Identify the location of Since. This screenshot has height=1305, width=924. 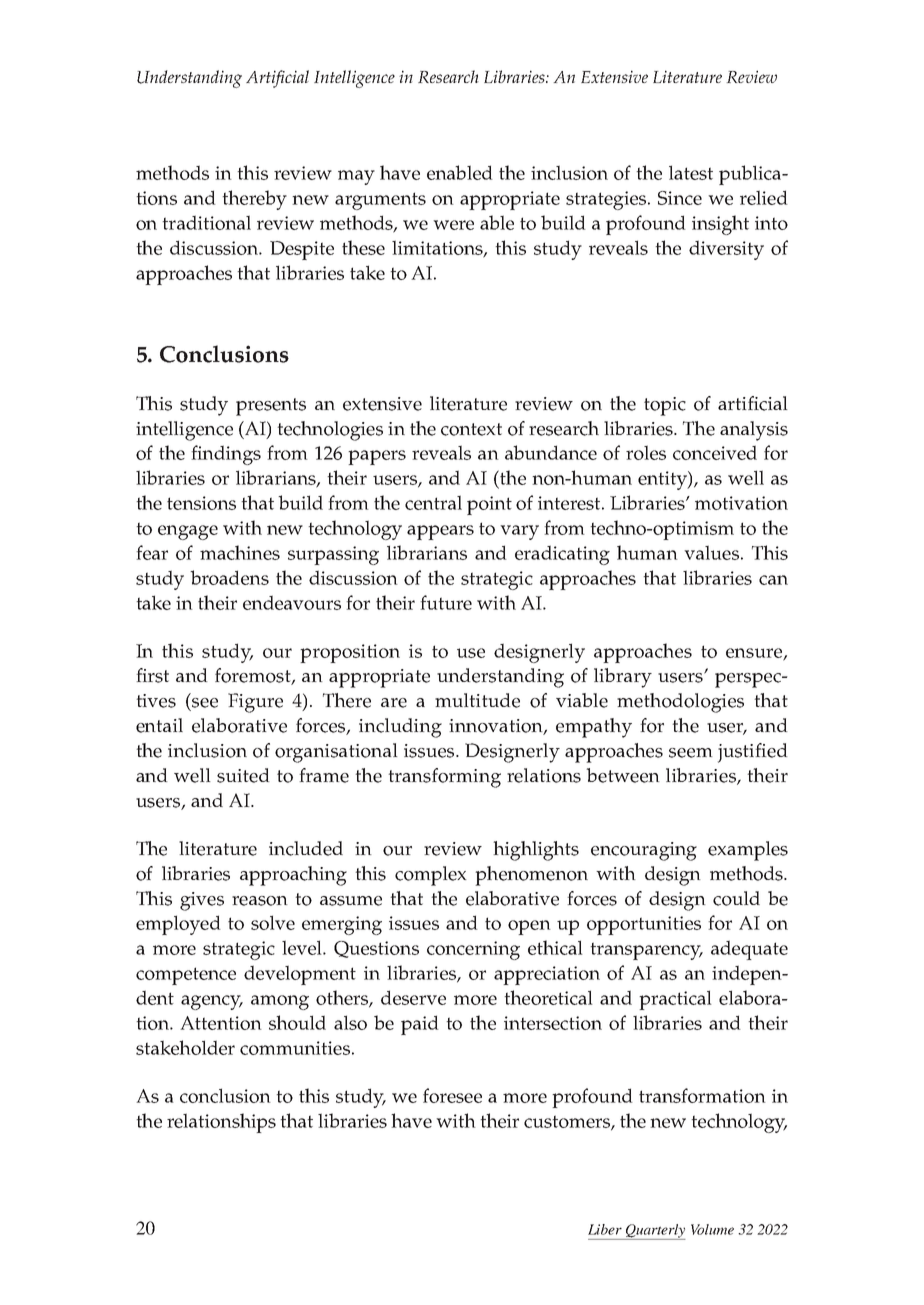
(680, 198).
